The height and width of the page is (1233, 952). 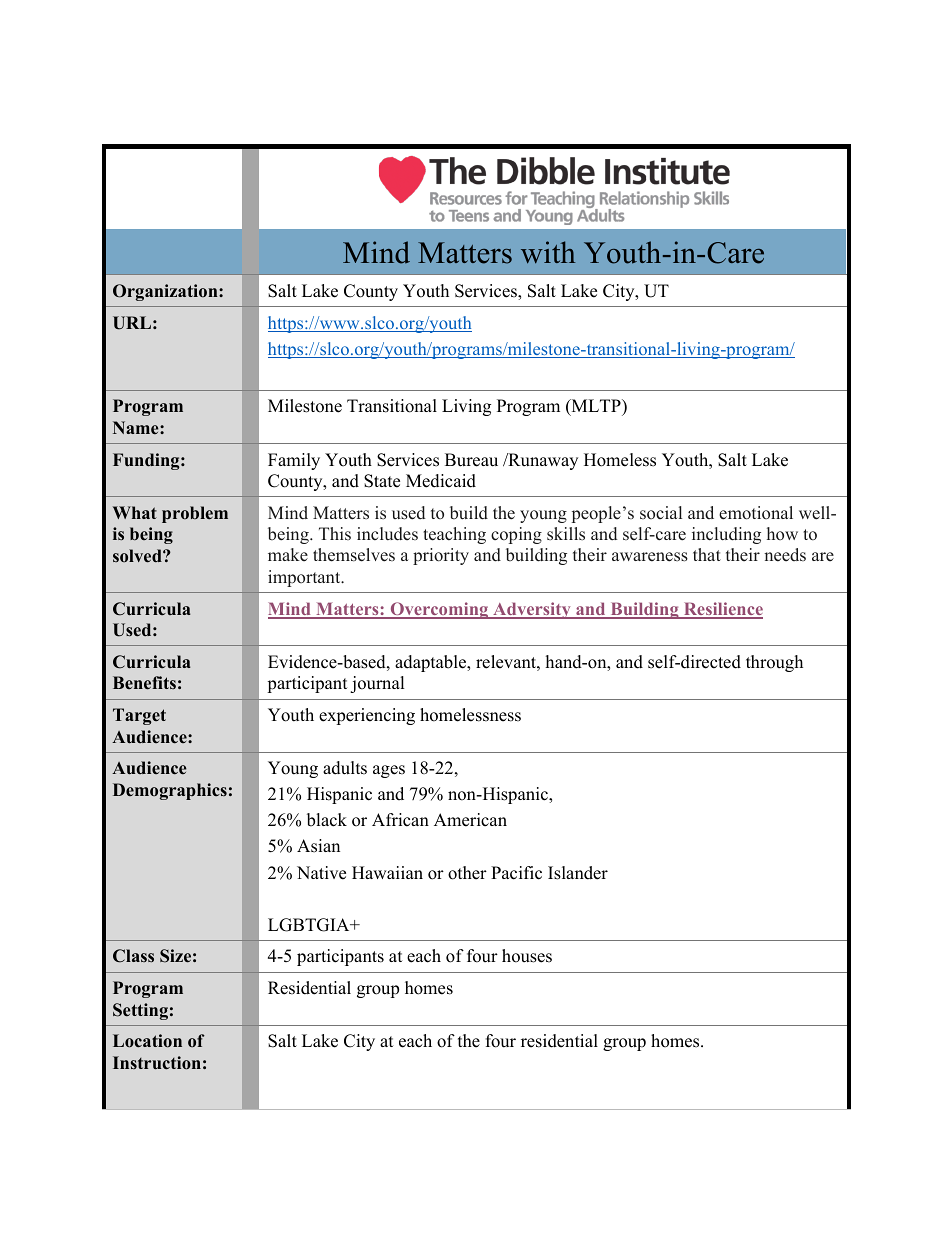 I want to click on Bureau, so click(x=471, y=460).
